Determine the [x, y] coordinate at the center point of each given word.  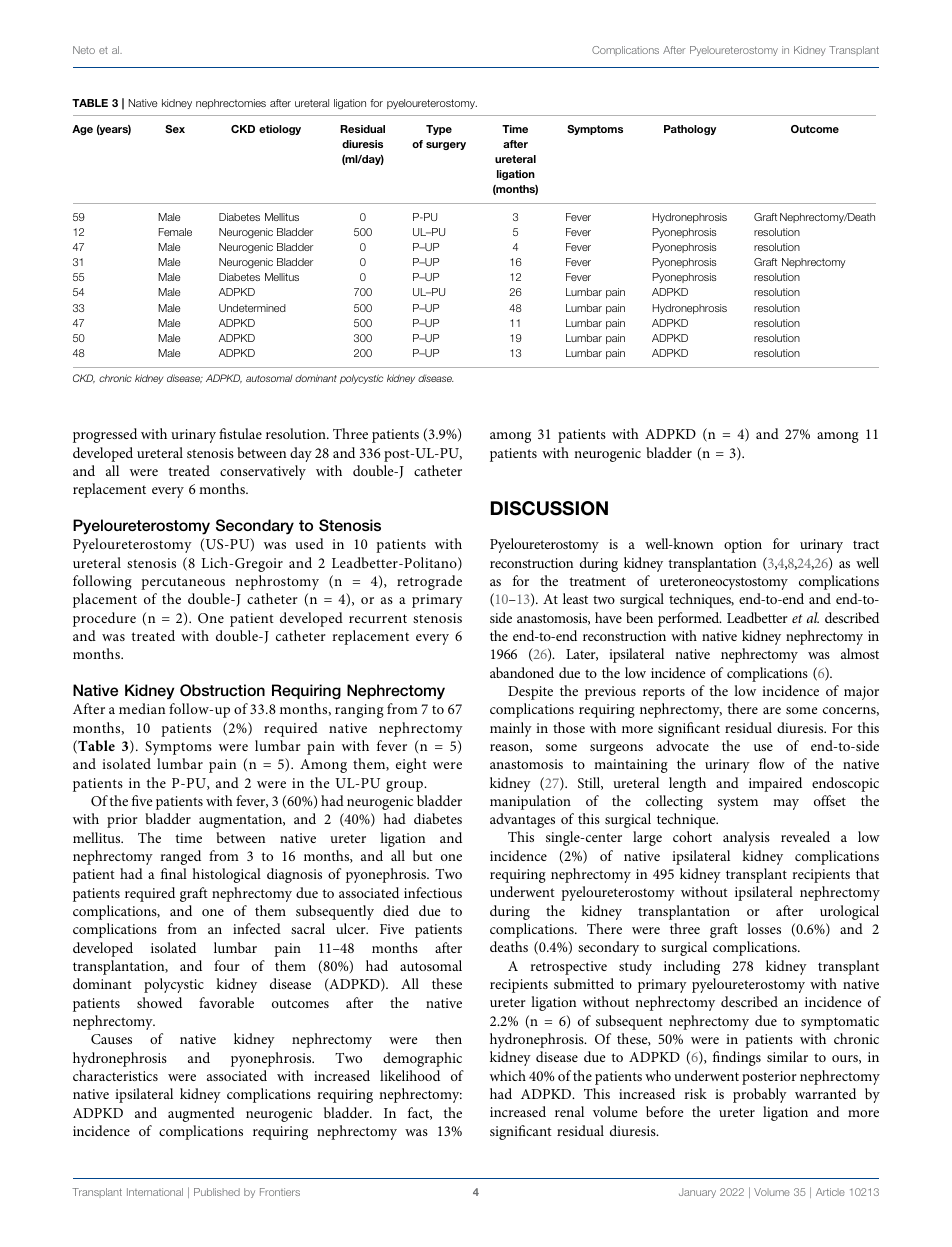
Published [217, 1192]
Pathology [690, 130]
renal [569, 1111]
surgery [446, 146]
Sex [175, 129]
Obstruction [222, 690]
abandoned [522, 672]
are [772, 710]
